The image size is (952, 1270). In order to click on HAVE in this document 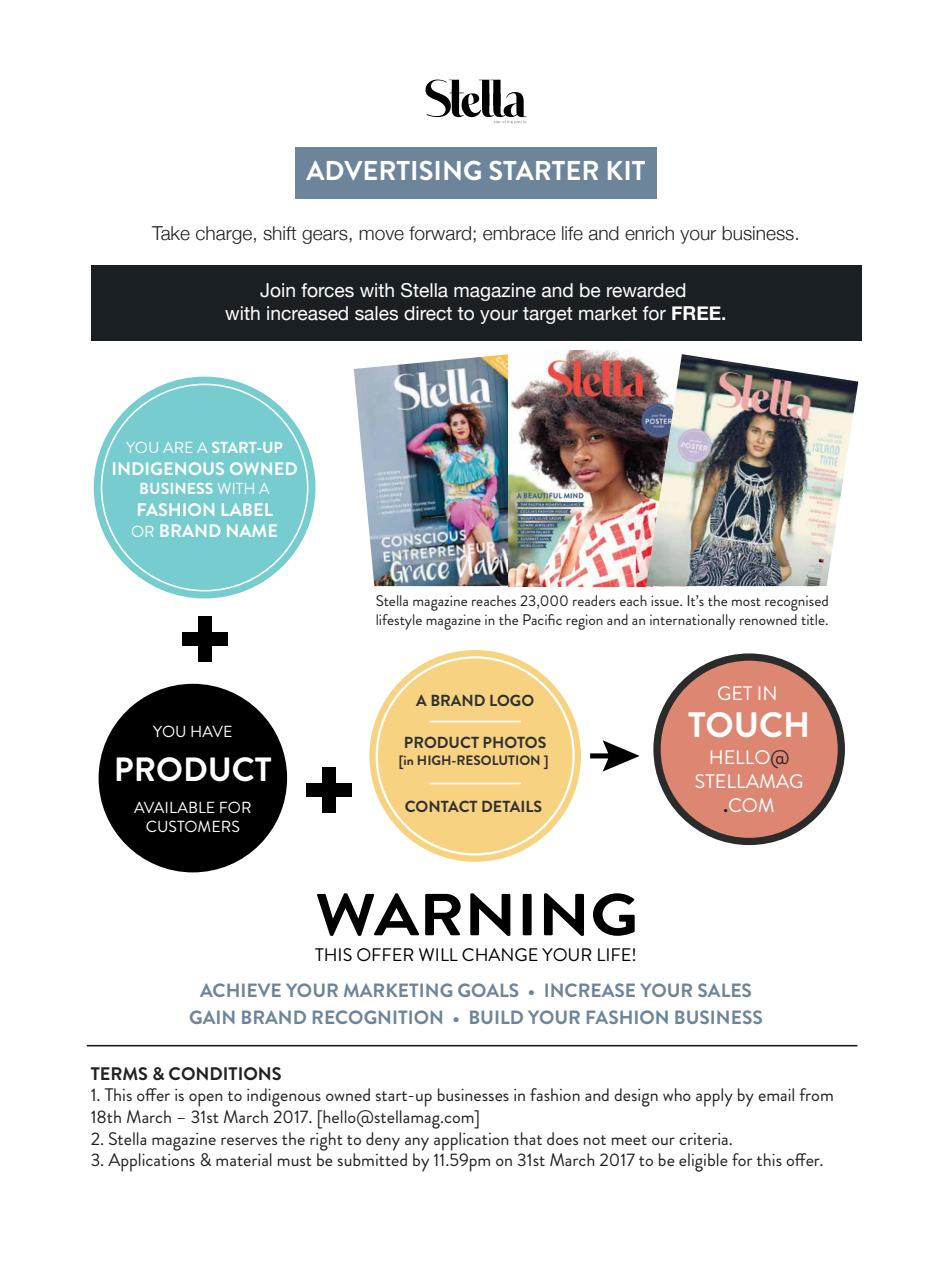, I will do `click(211, 731)`.
